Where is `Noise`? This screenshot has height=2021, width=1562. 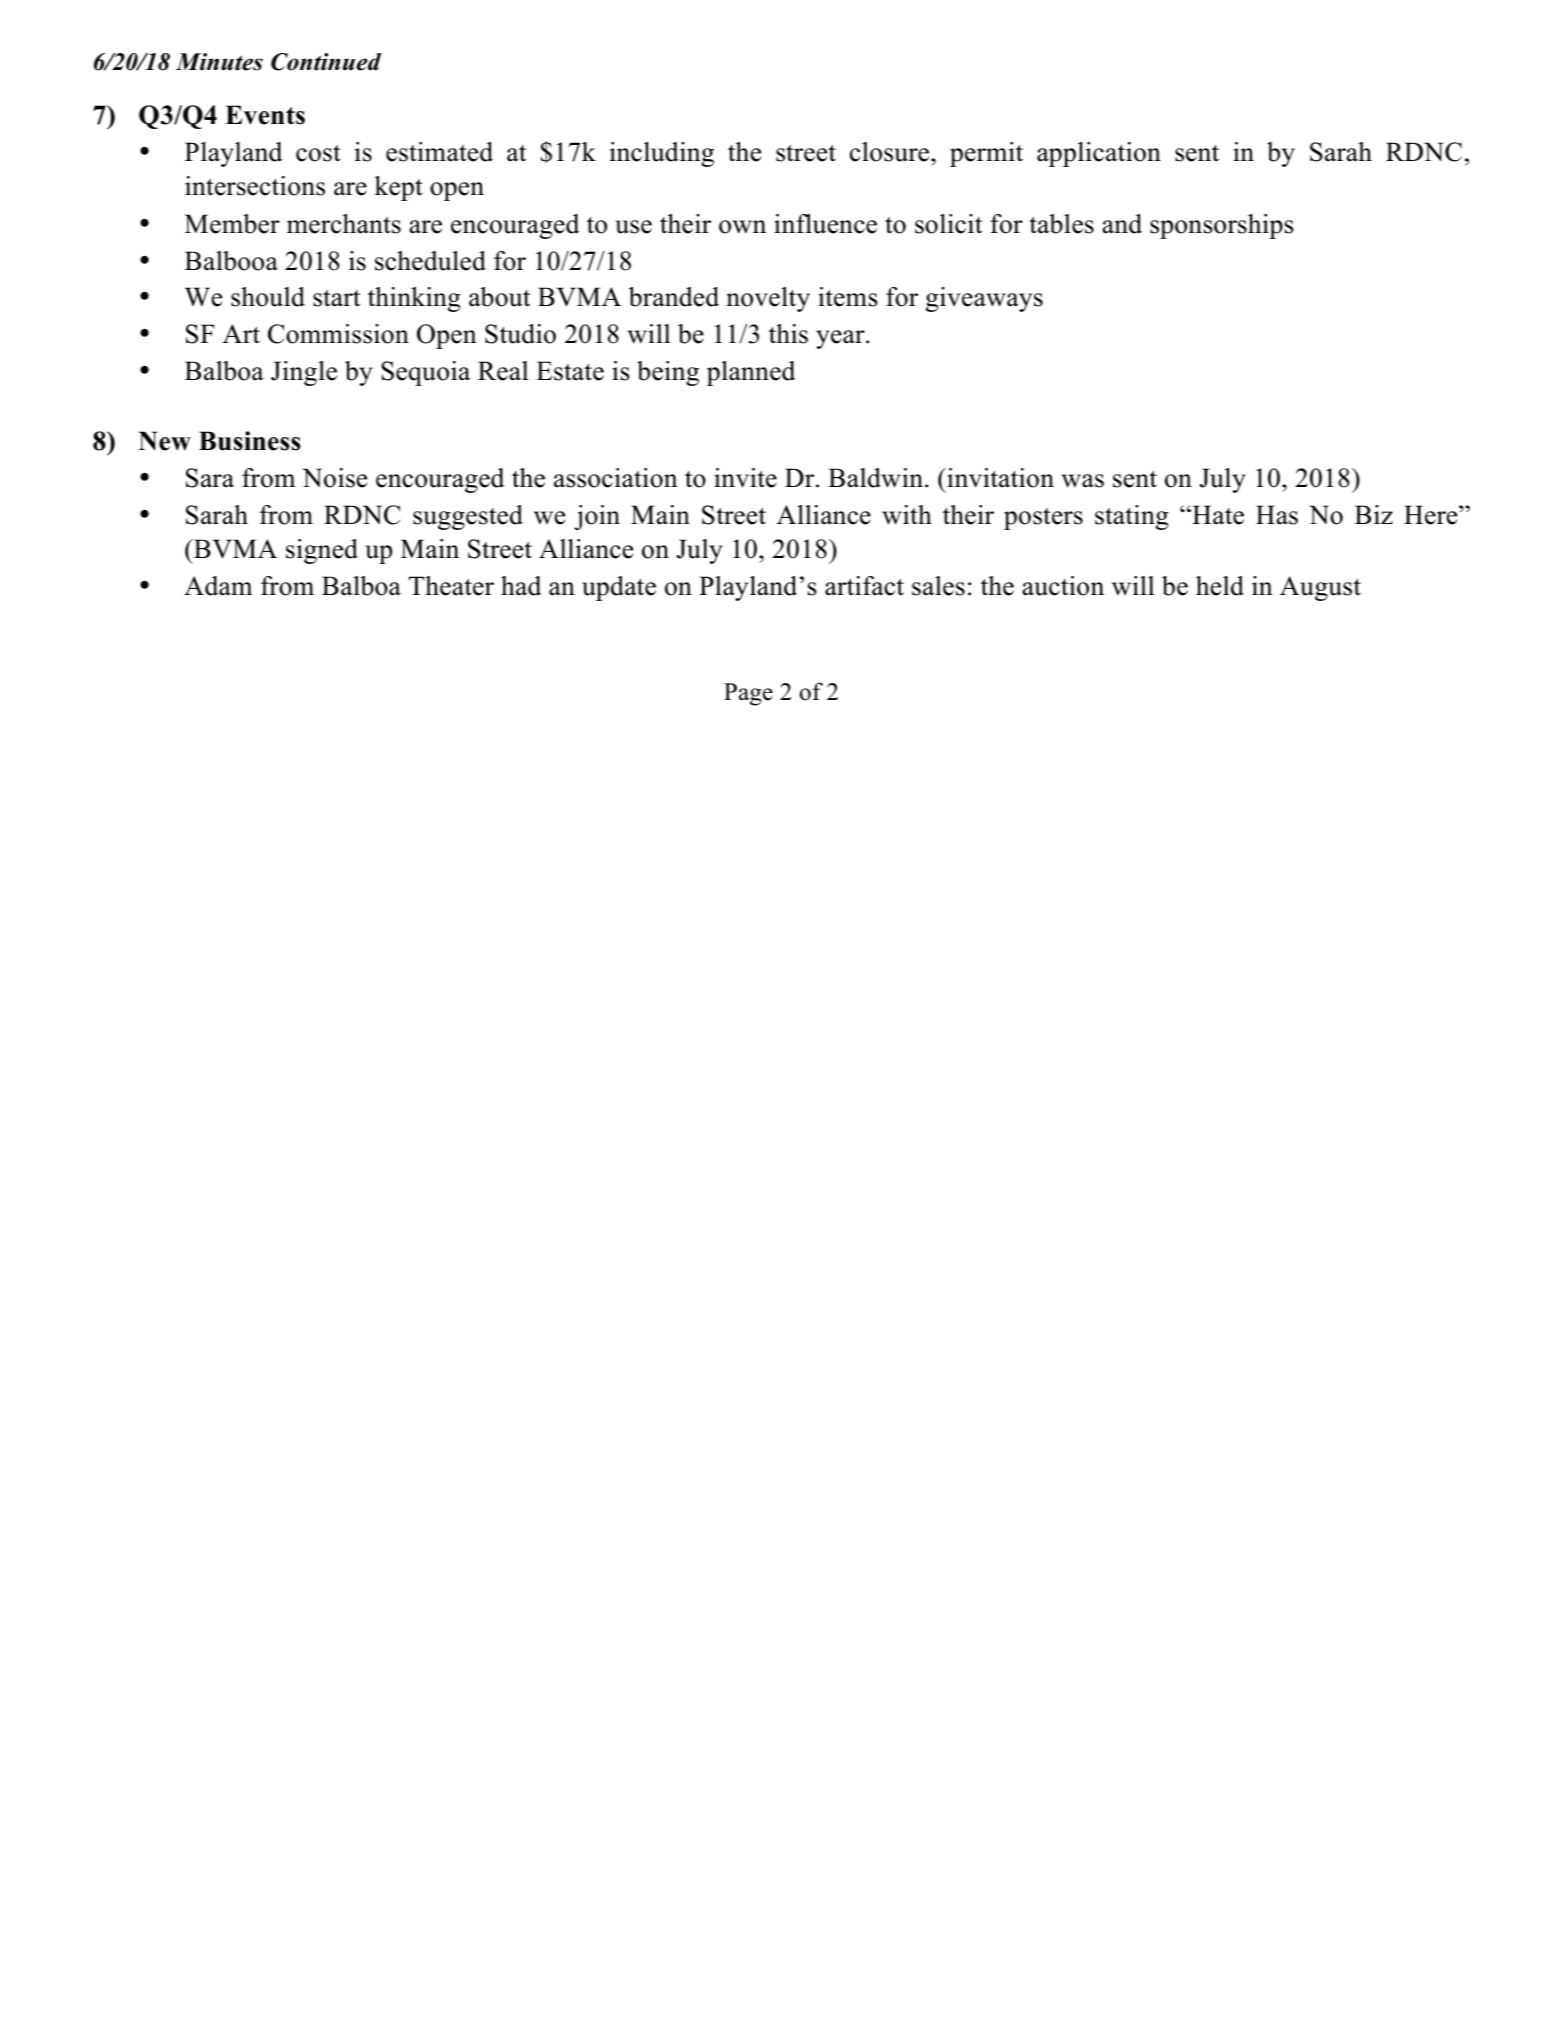
Noise is located at coordinates (335, 478).
